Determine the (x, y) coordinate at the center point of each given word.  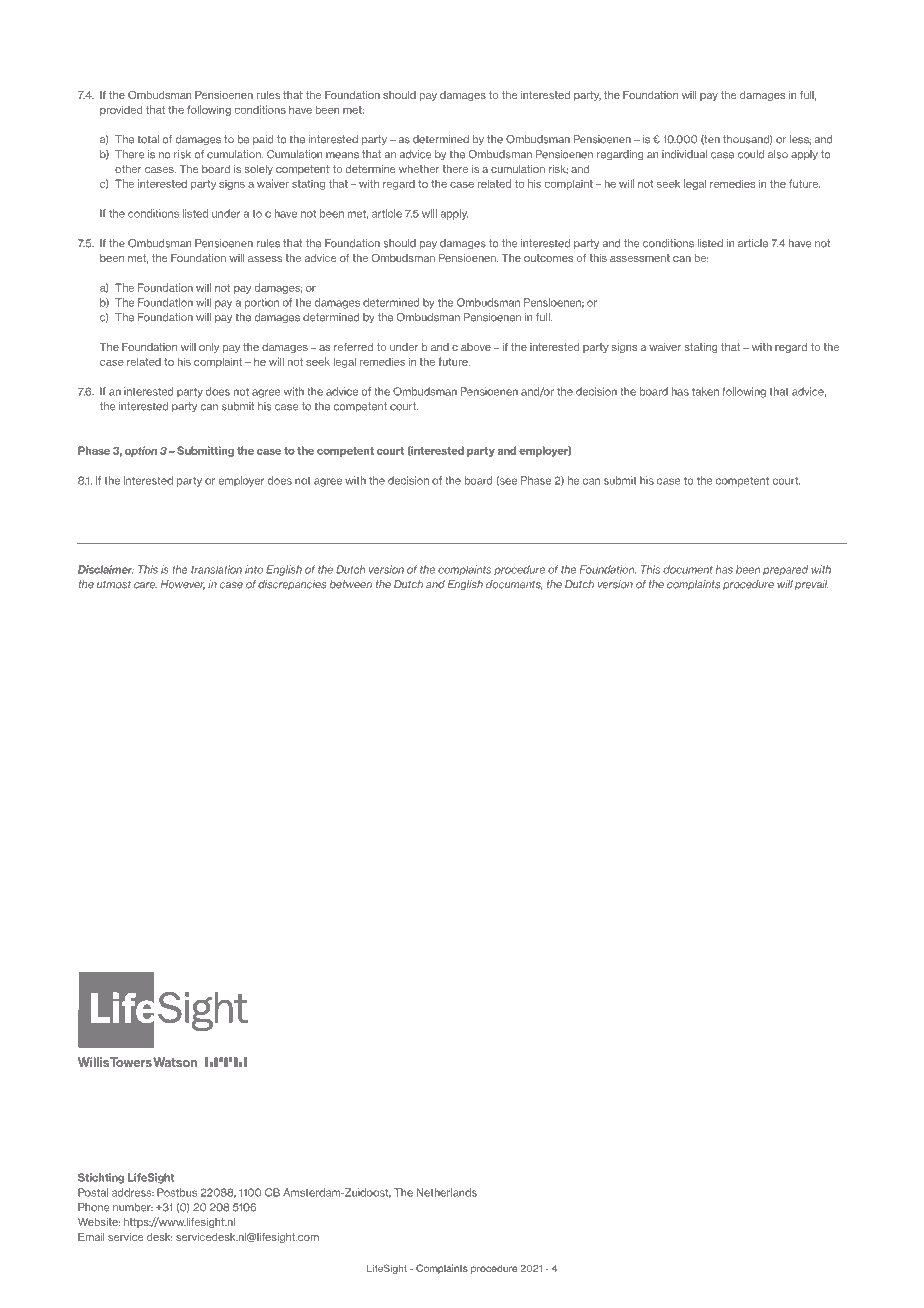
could (751, 154)
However (182, 585)
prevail (812, 585)
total (148, 139)
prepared (785, 570)
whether (419, 169)
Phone (94, 1207)
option (141, 451)
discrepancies (292, 585)
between (351, 584)
